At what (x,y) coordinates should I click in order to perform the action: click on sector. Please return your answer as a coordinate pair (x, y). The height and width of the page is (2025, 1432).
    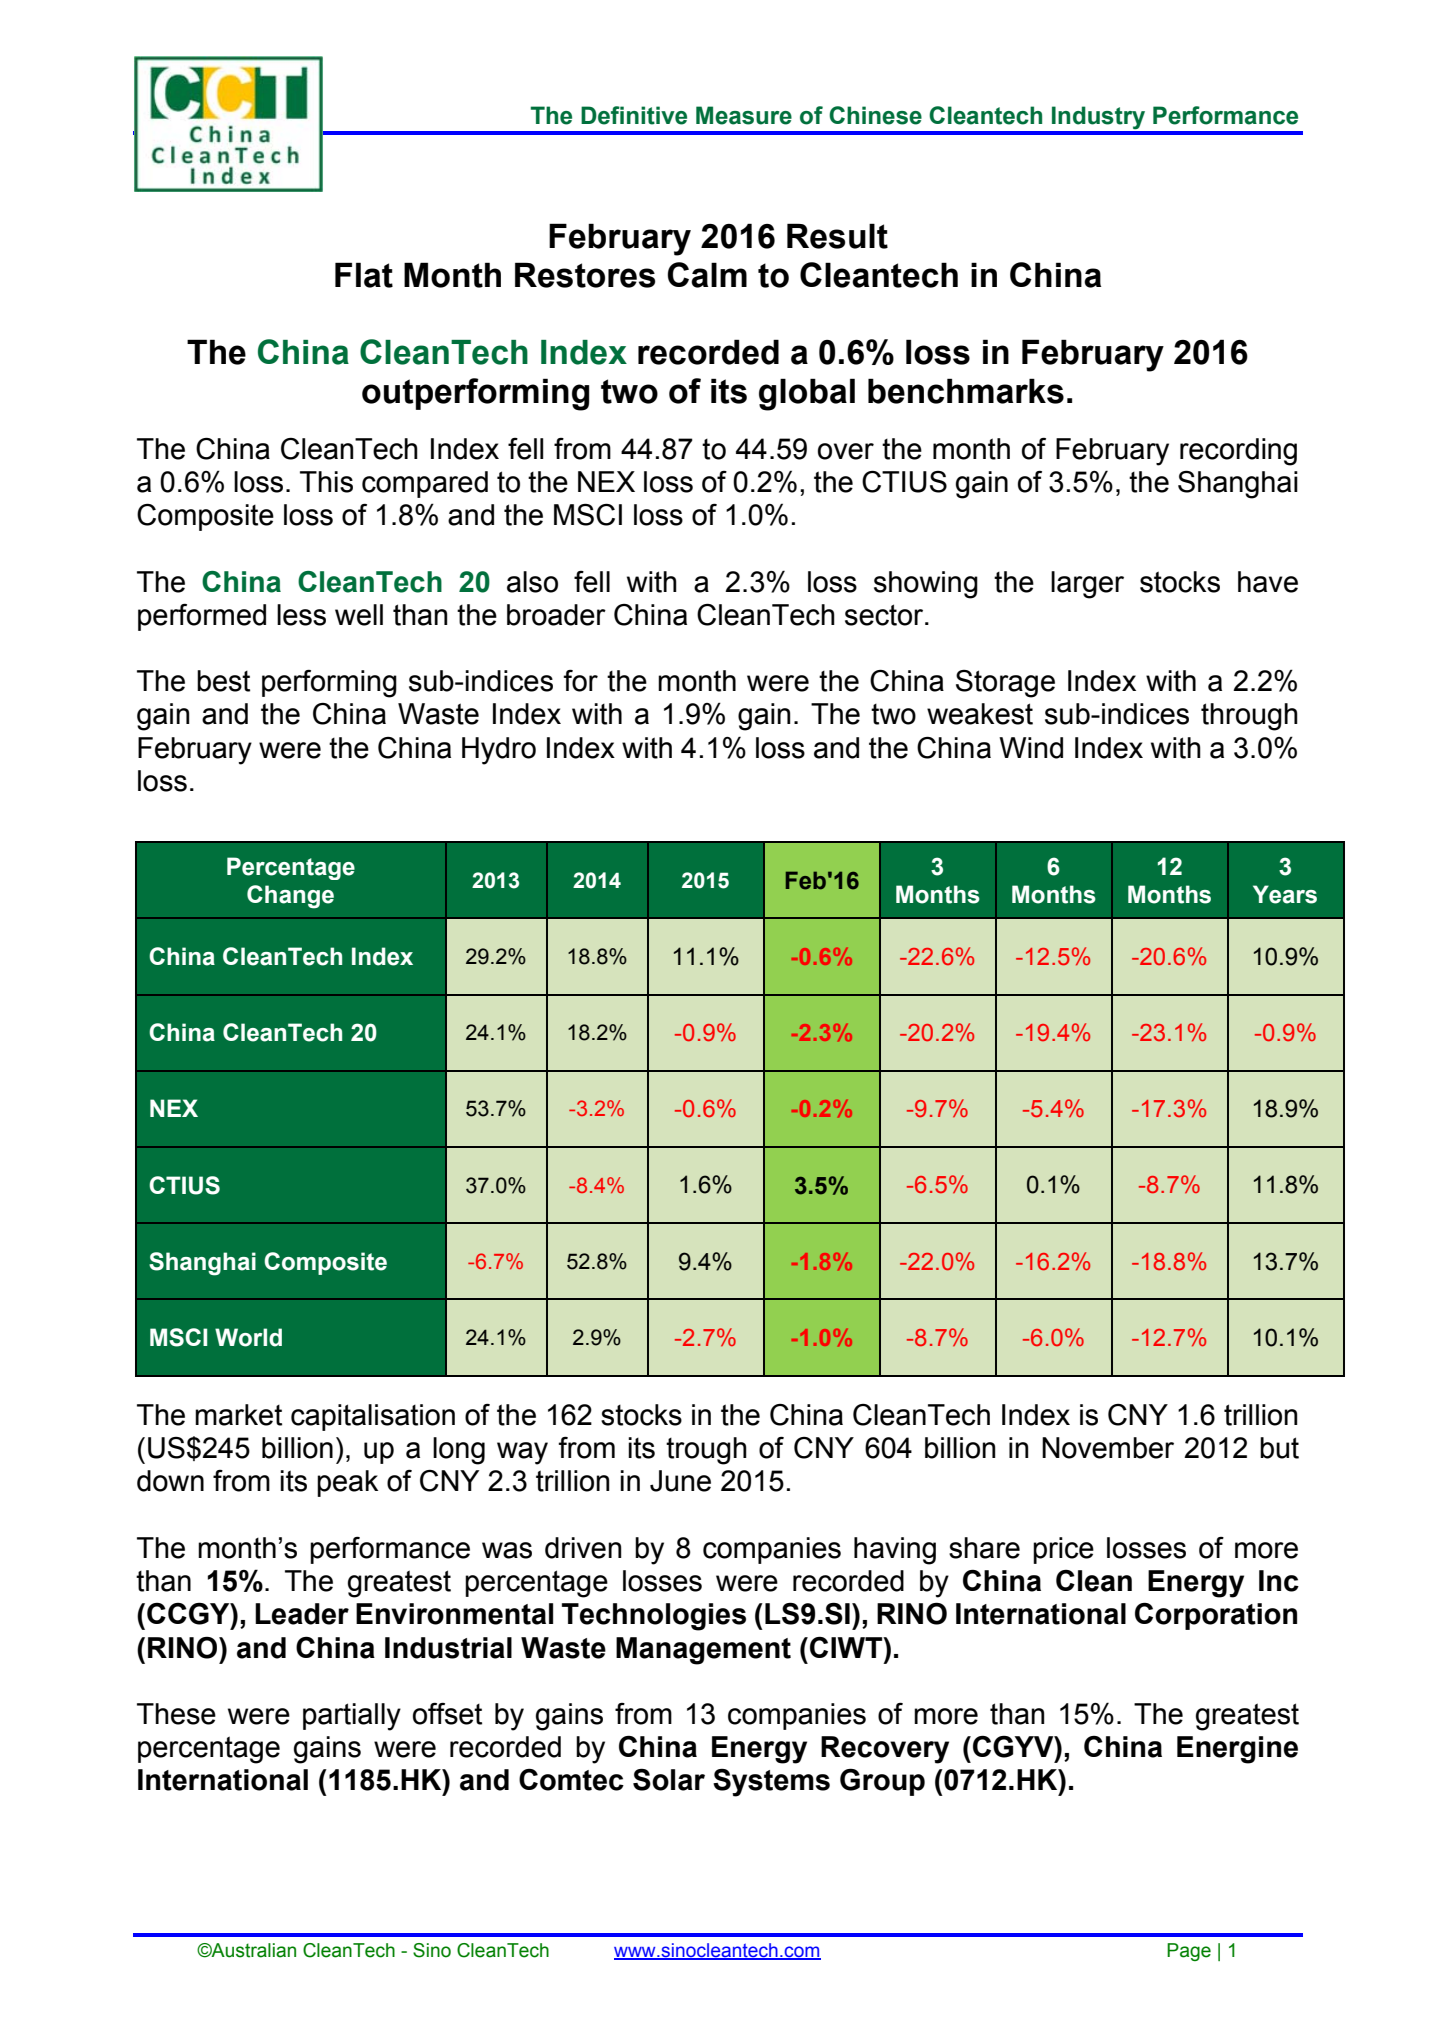
    Looking at the image, I should click on (885, 615).
